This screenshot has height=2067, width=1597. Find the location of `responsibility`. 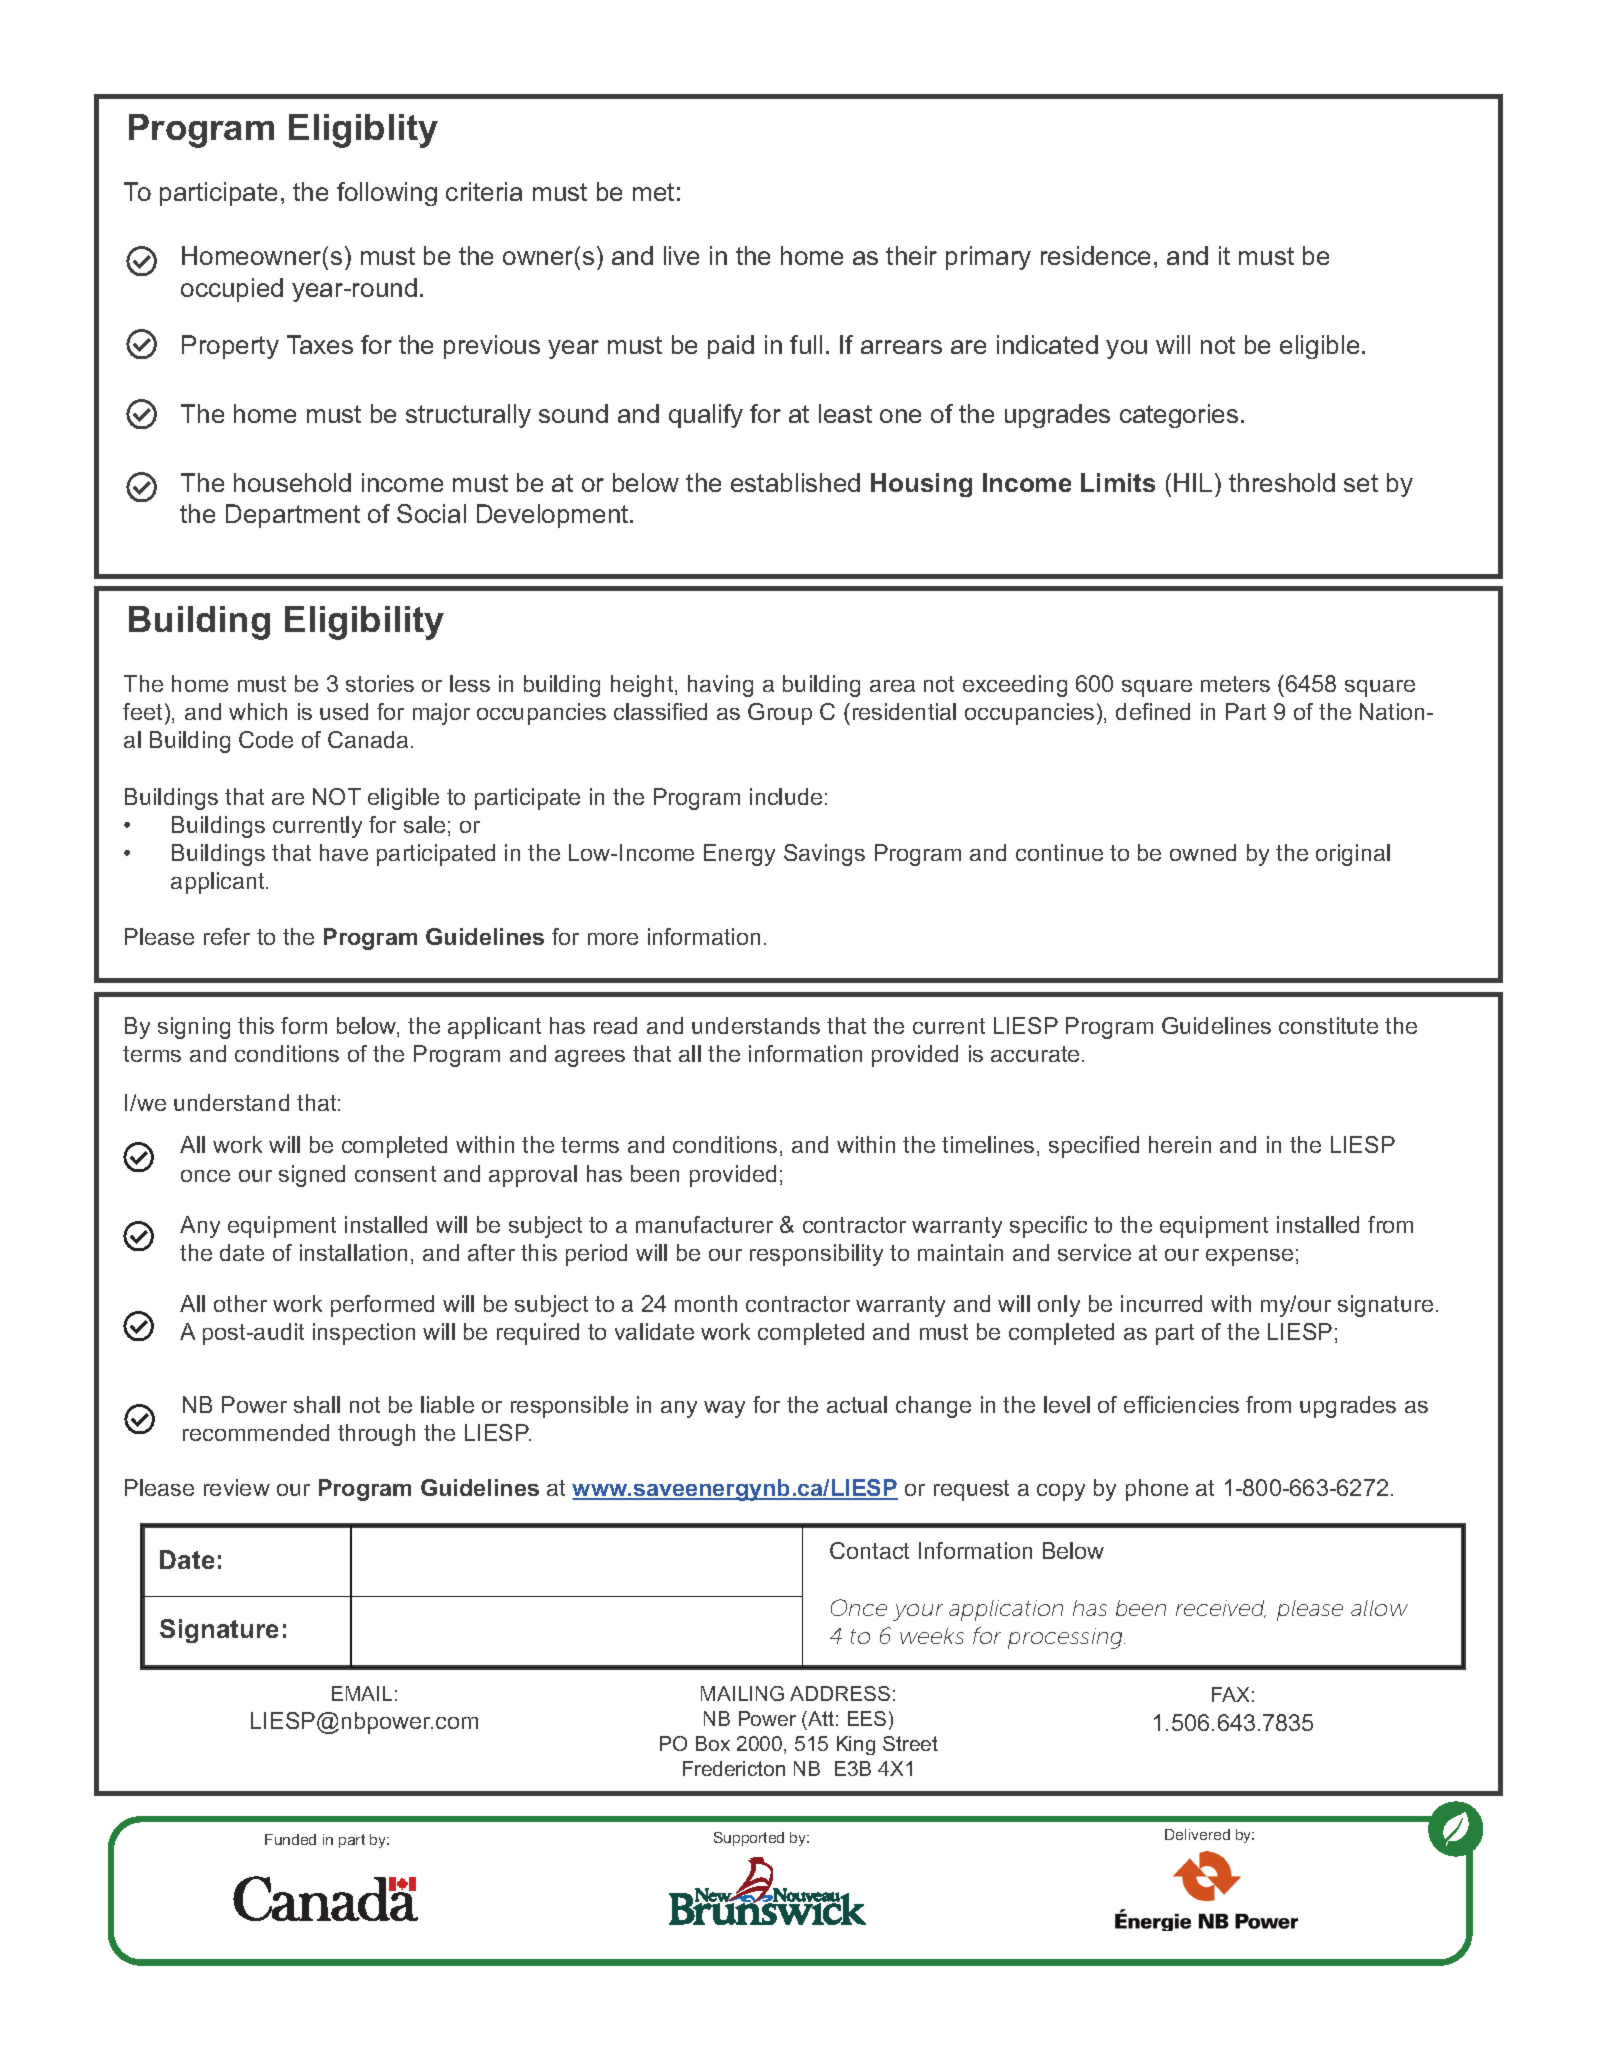

responsibility is located at coordinates (816, 1255).
